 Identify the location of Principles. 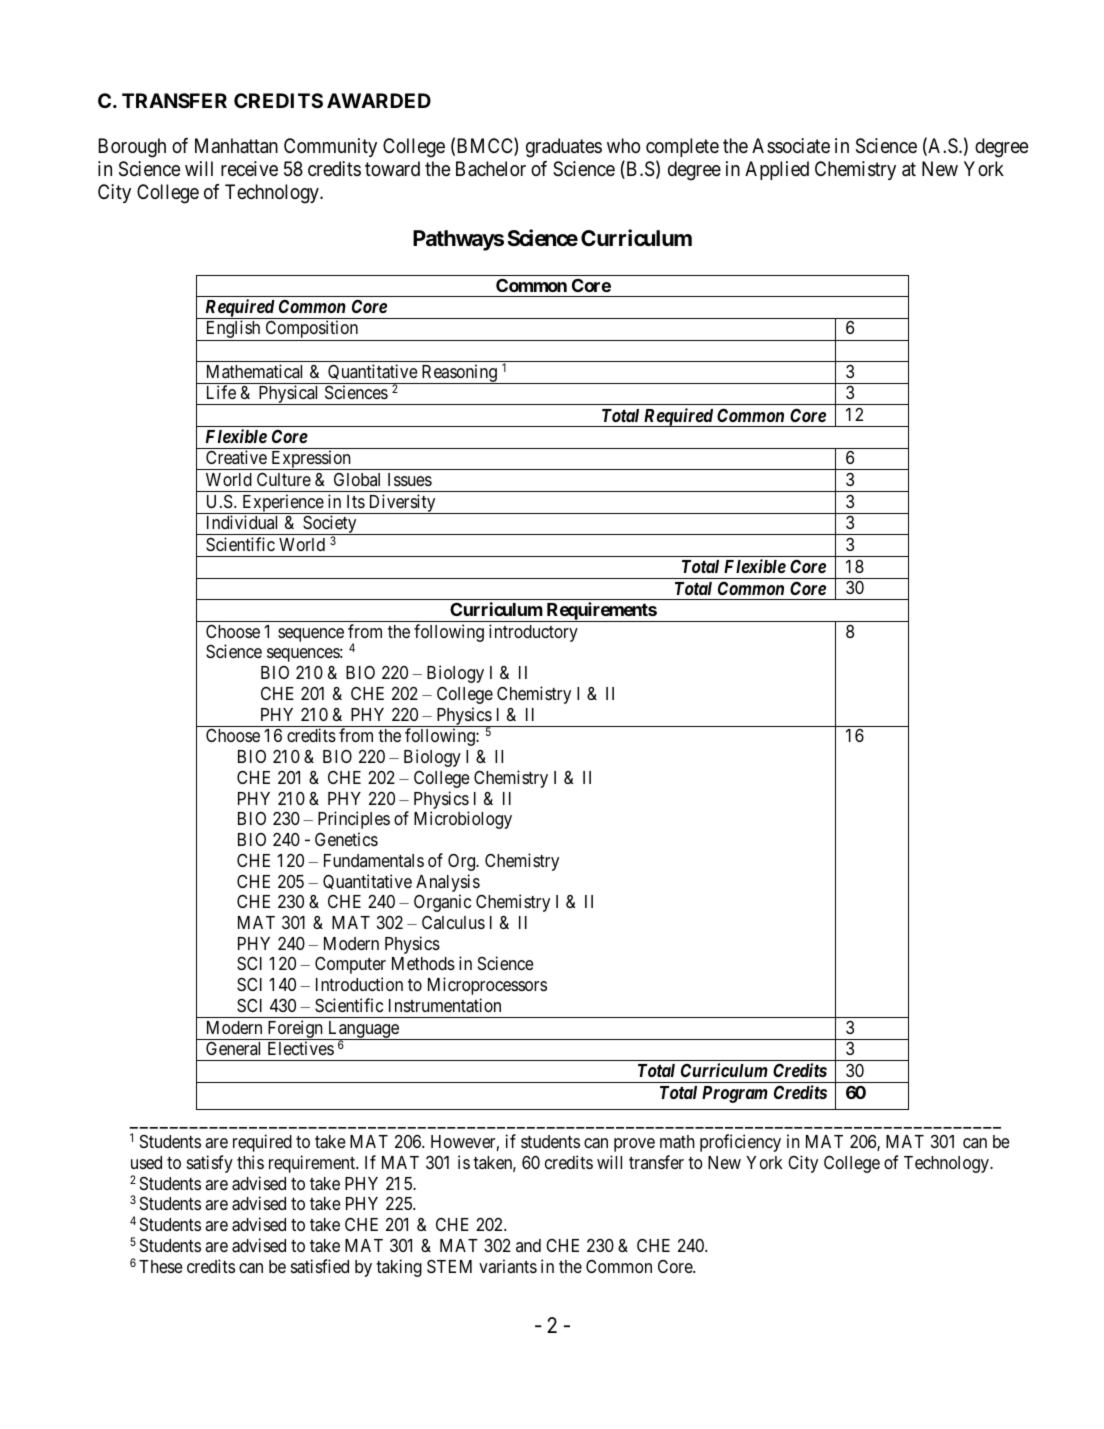
(354, 820).
